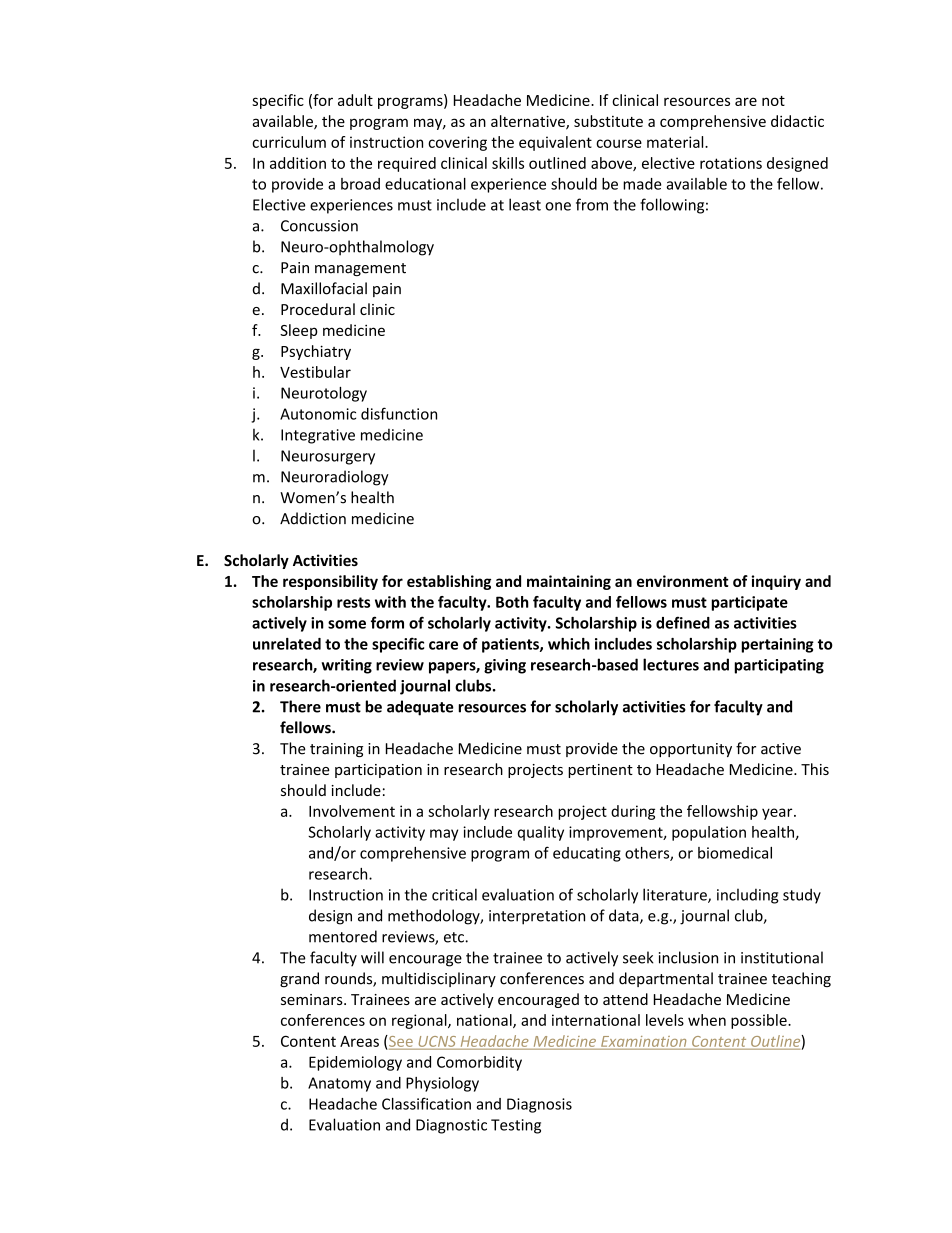 The height and width of the screenshot is (1233, 952). Describe the element at coordinates (339, 1084) in the screenshot. I see `Anatomy` at that location.
